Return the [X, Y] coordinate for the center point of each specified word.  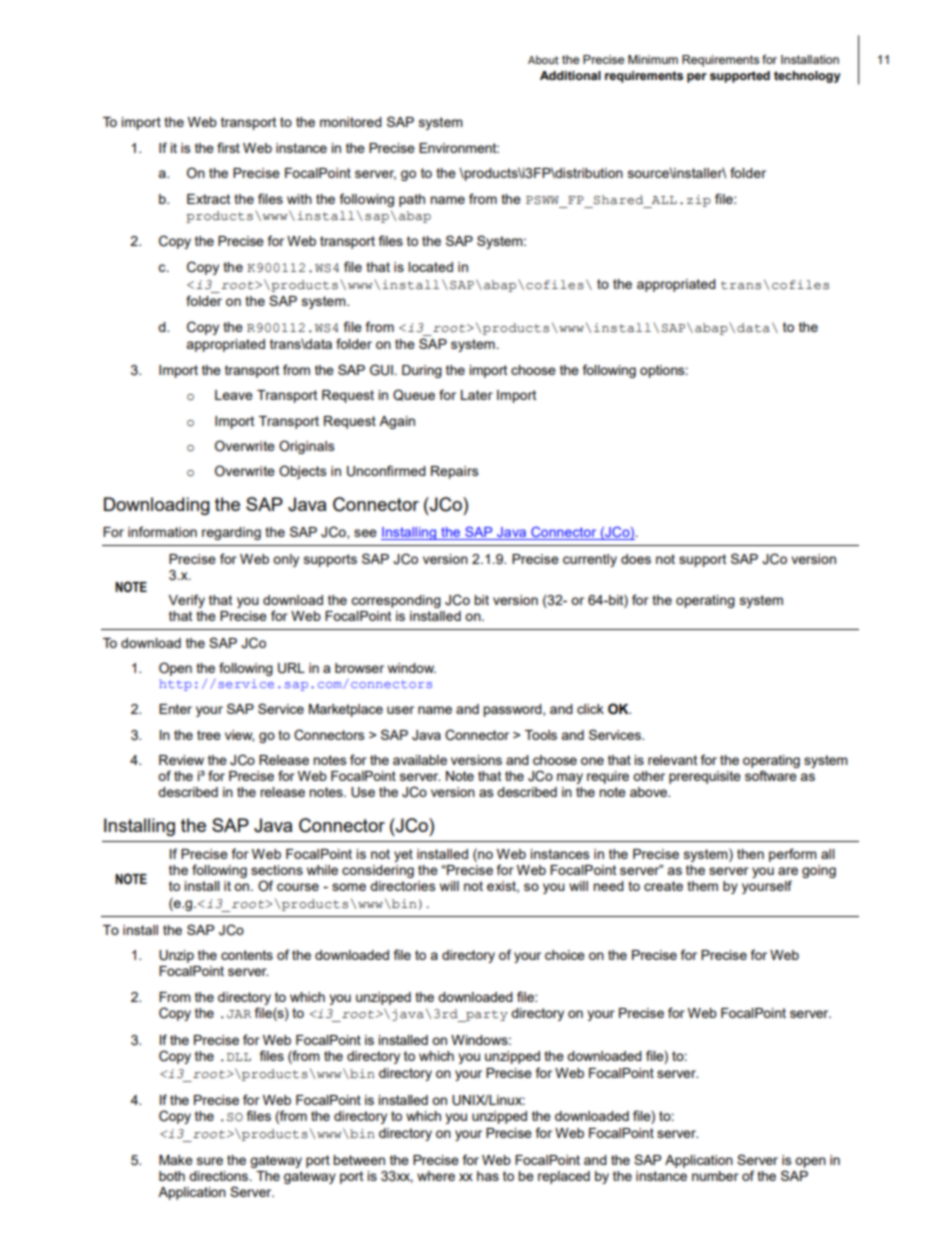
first [228, 147]
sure [210, 1161]
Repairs [455, 472]
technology [807, 77]
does [636, 559]
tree [209, 735]
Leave [234, 395]
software [771, 775]
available [420, 760]
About [543, 59]
